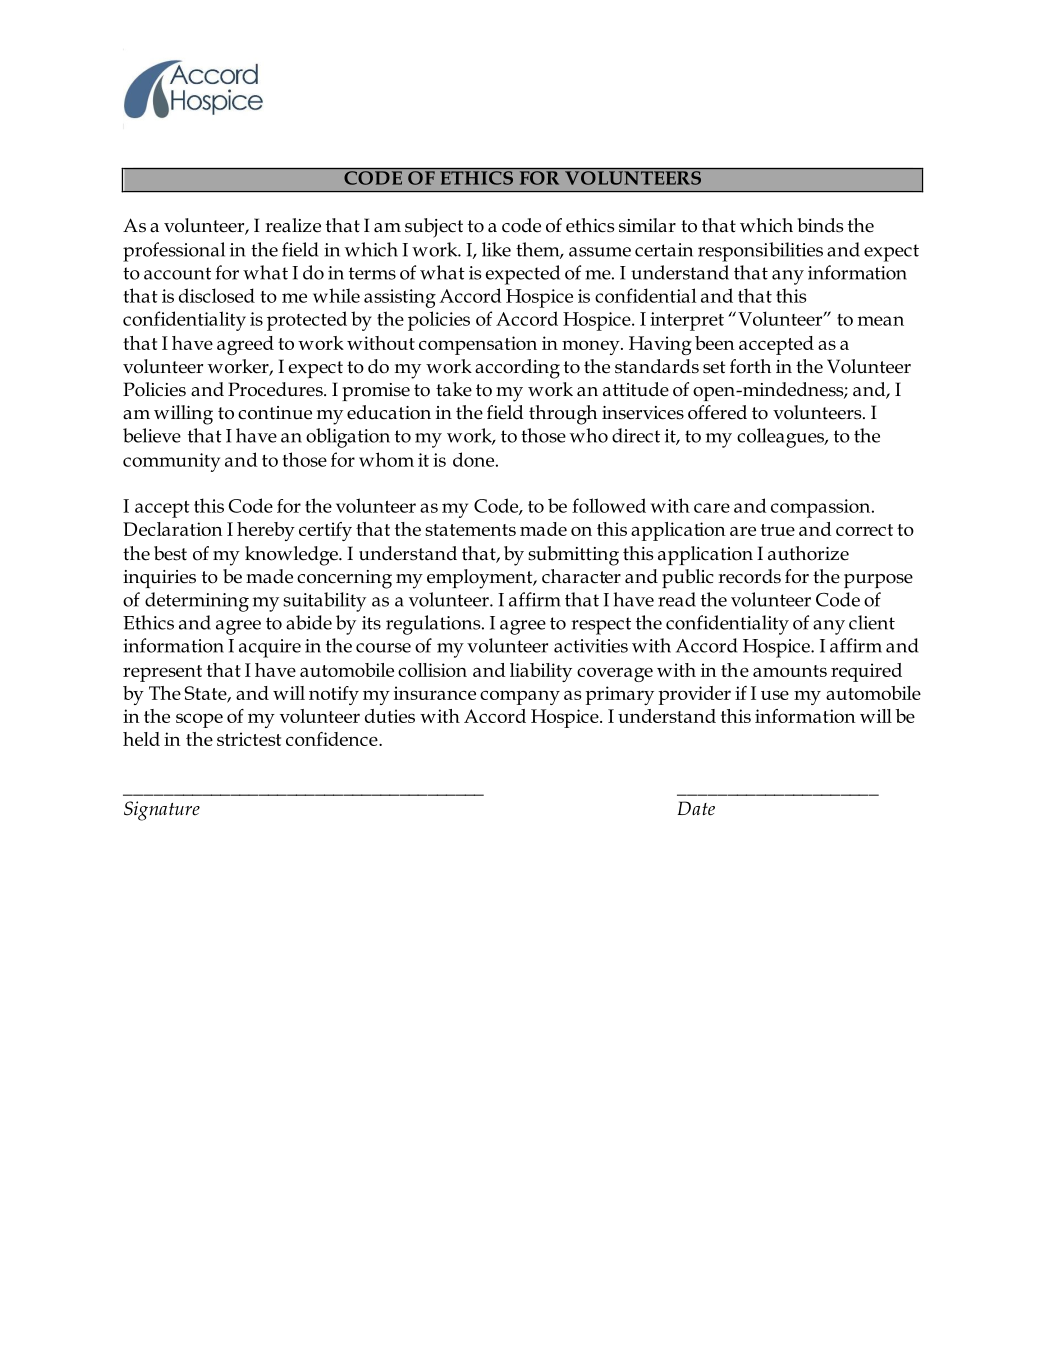 The width and height of the page is (1045, 1352). Describe the element at coordinates (496, 249) in the page. I see `like` at that location.
